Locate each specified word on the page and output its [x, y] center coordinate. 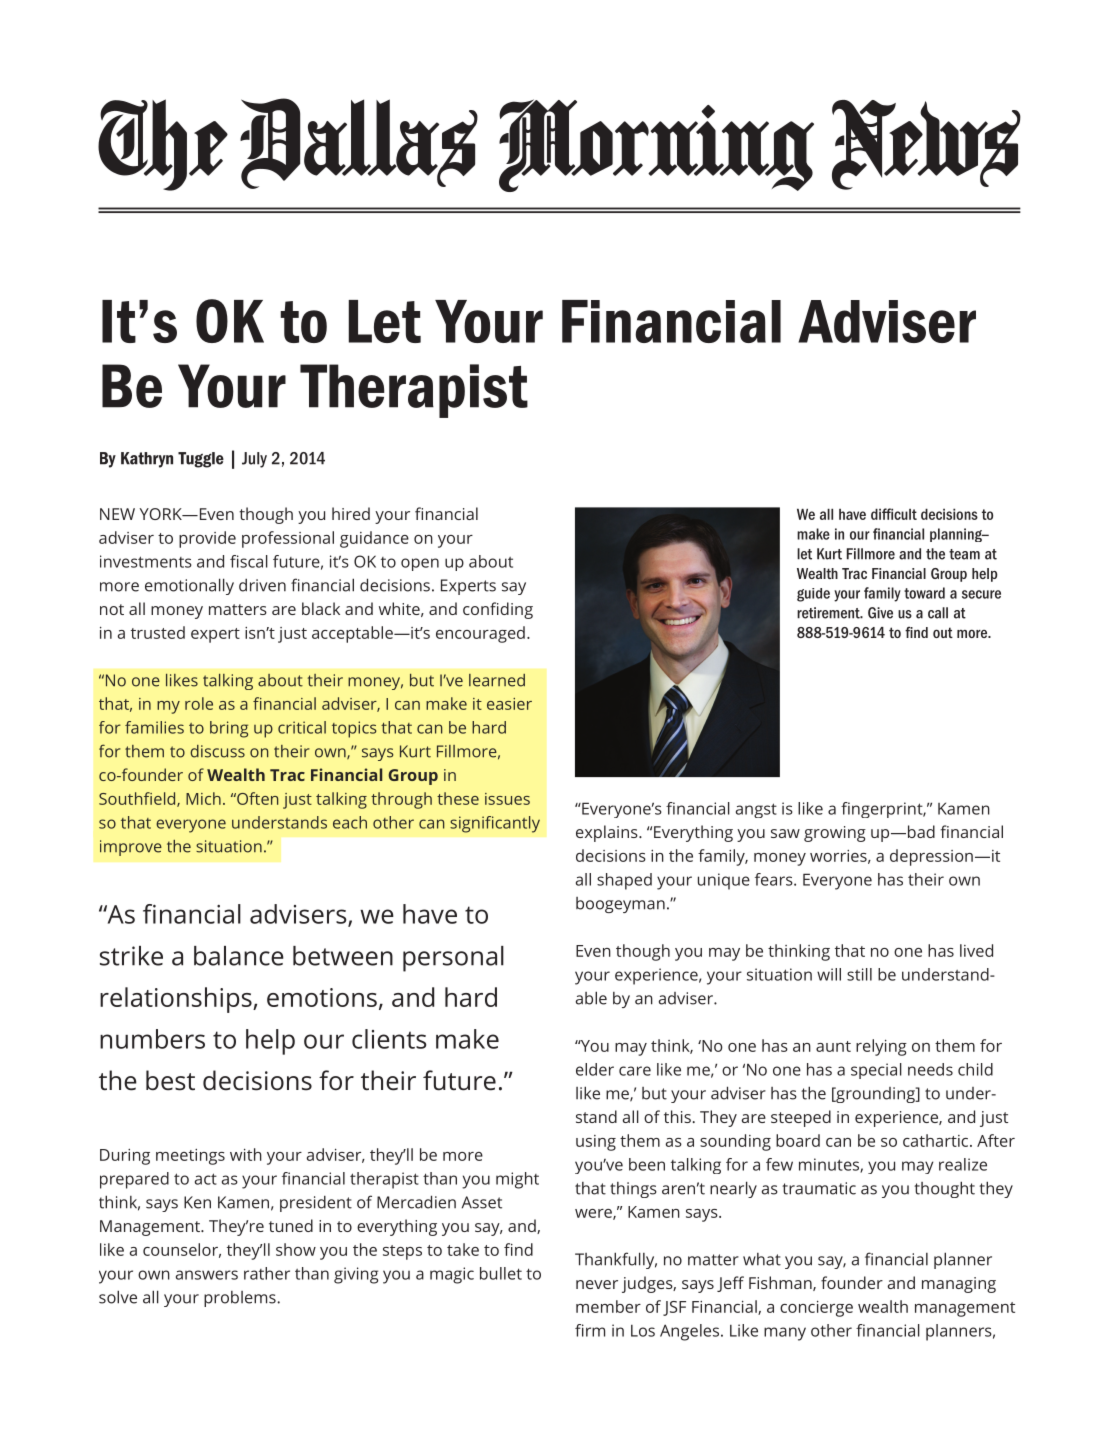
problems [241, 1299]
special [876, 1071]
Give [880, 613]
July [254, 460]
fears [775, 879]
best [170, 1080]
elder [595, 1069]
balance [239, 956]
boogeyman [620, 905]
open [420, 564]
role [199, 703]
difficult [894, 514]
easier [509, 704]
